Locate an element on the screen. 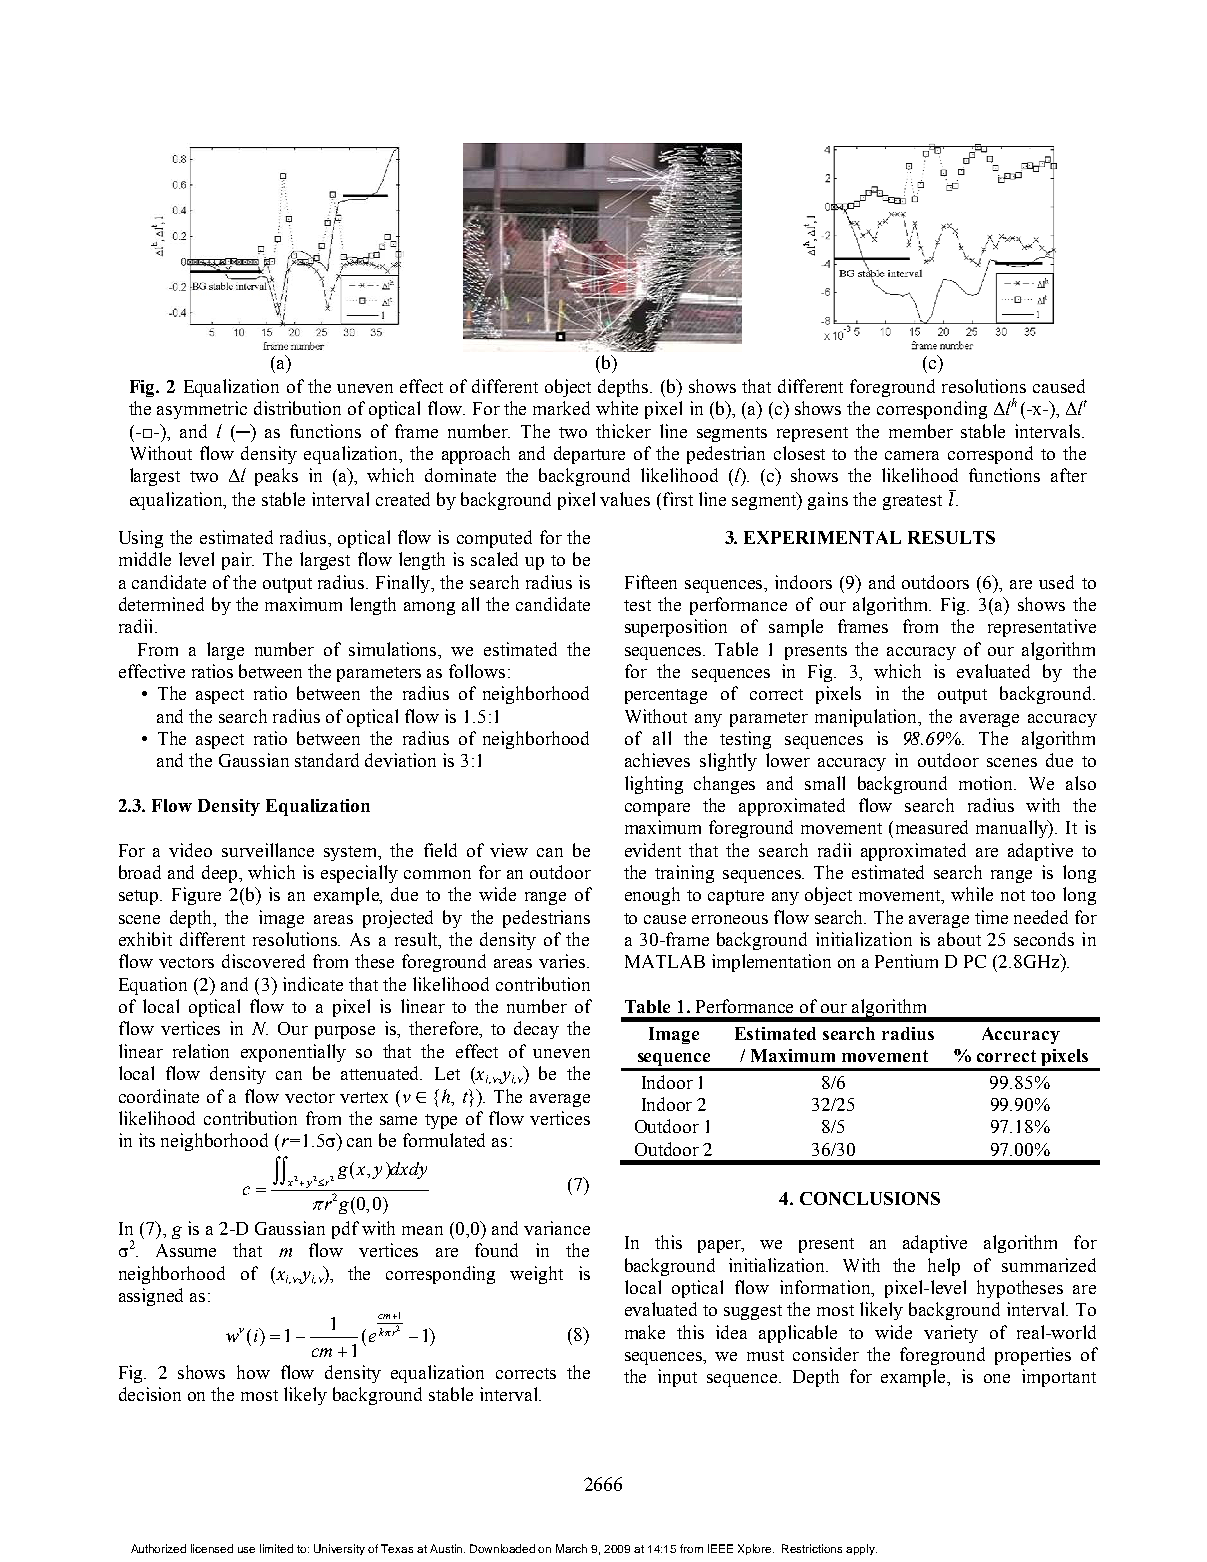  member is located at coordinates (921, 431).
